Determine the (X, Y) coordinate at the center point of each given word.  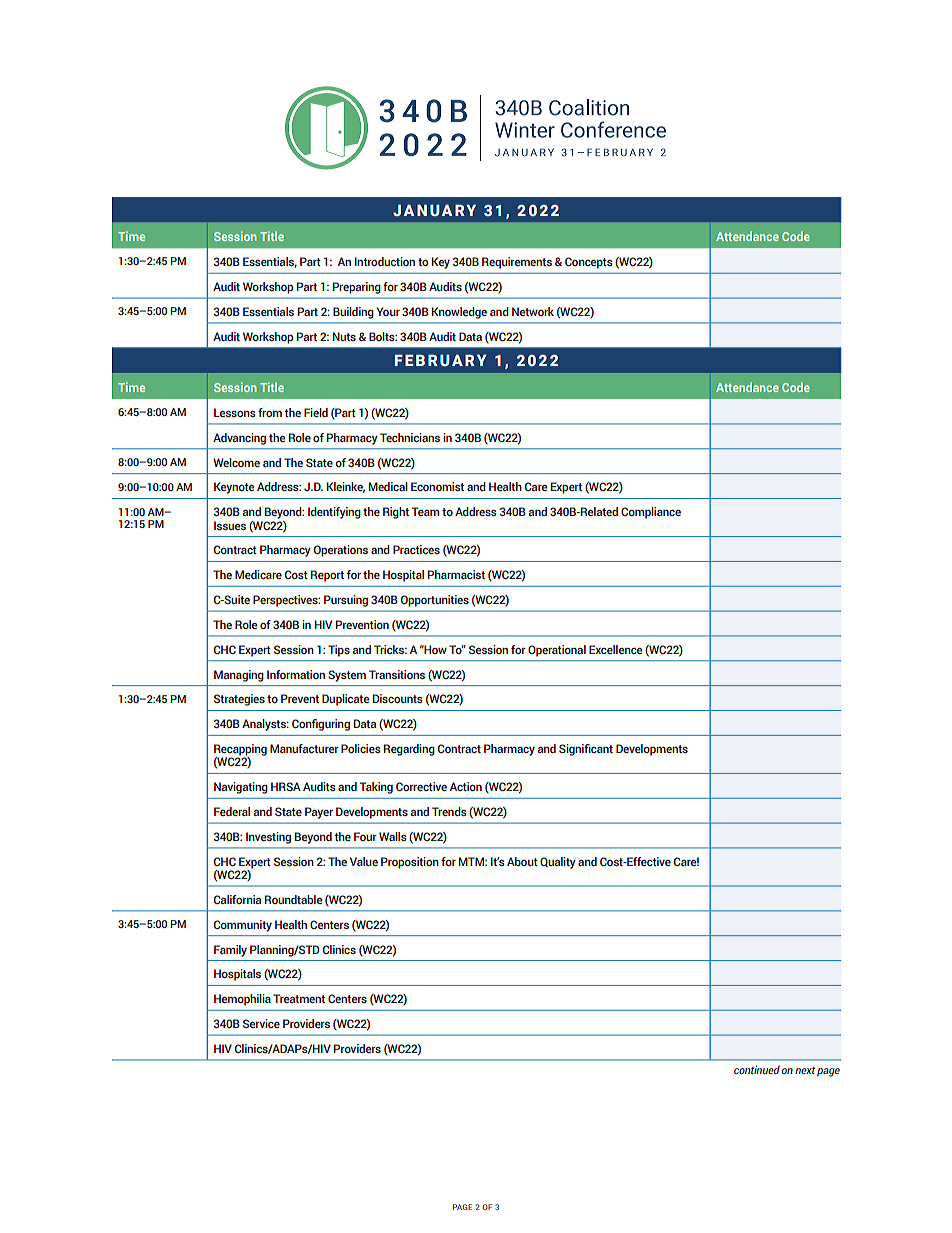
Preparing (357, 288)
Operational (557, 651)
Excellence (615, 649)
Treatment (299, 998)
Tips (339, 651)
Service (261, 1023)
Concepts (589, 263)
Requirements (517, 263)
